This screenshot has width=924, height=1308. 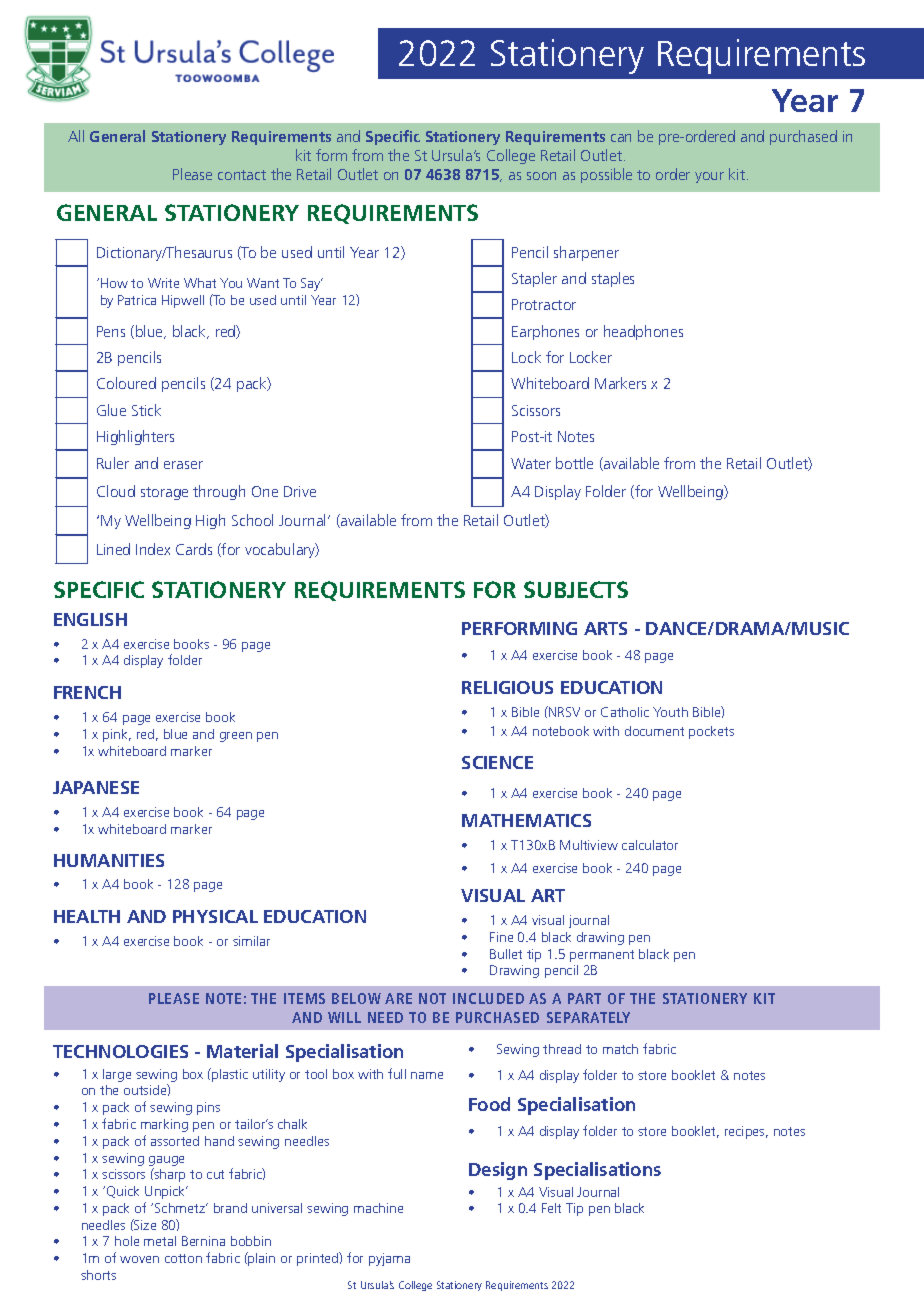 I want to click on RELIGIOUS, so click(x=507, y=687).
